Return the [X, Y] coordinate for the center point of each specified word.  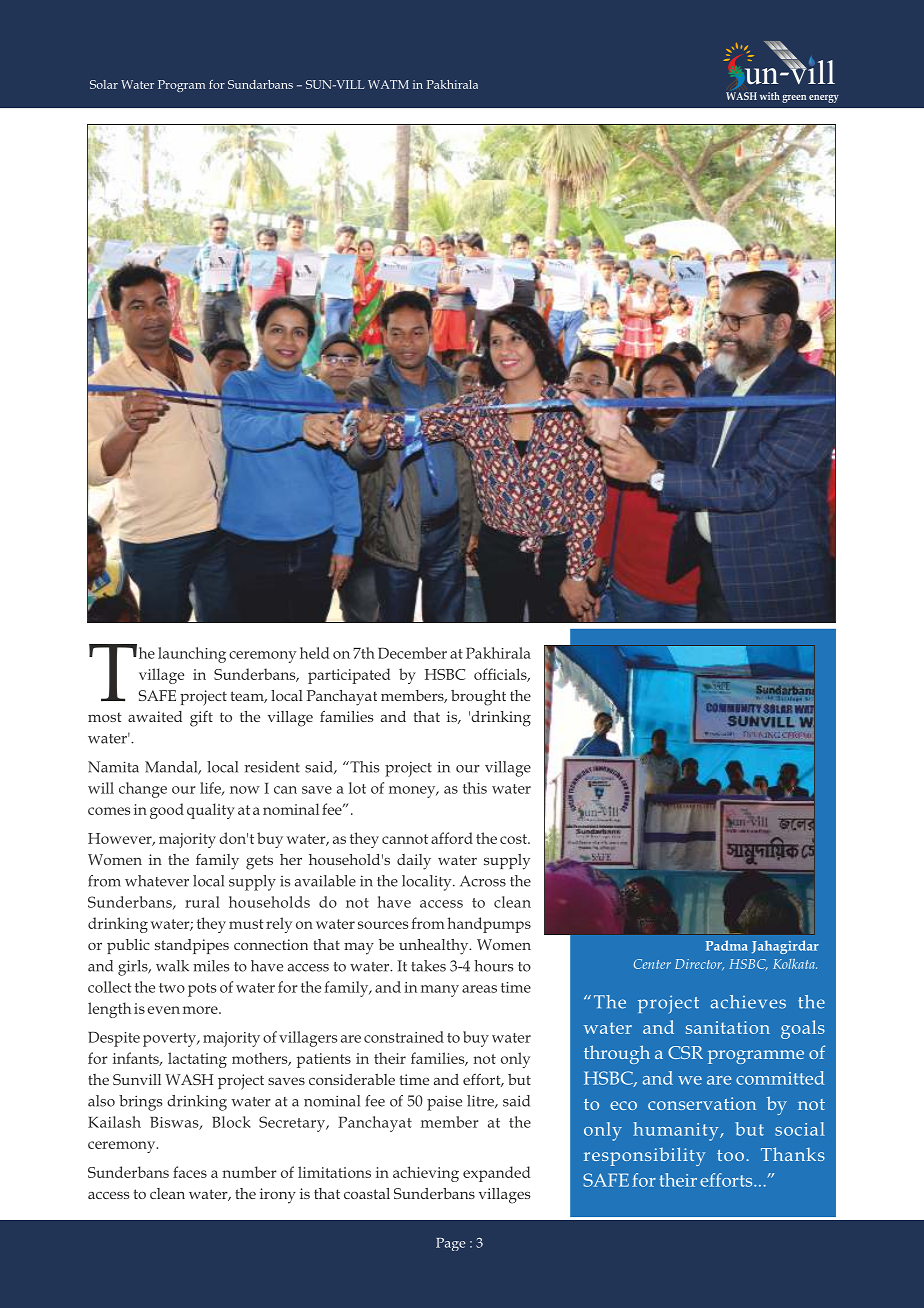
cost [514, 839]
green [794, 99]
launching [192, 655]
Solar [104, 84]
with [770, 96]
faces [190, 1172]
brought [478, 698]
